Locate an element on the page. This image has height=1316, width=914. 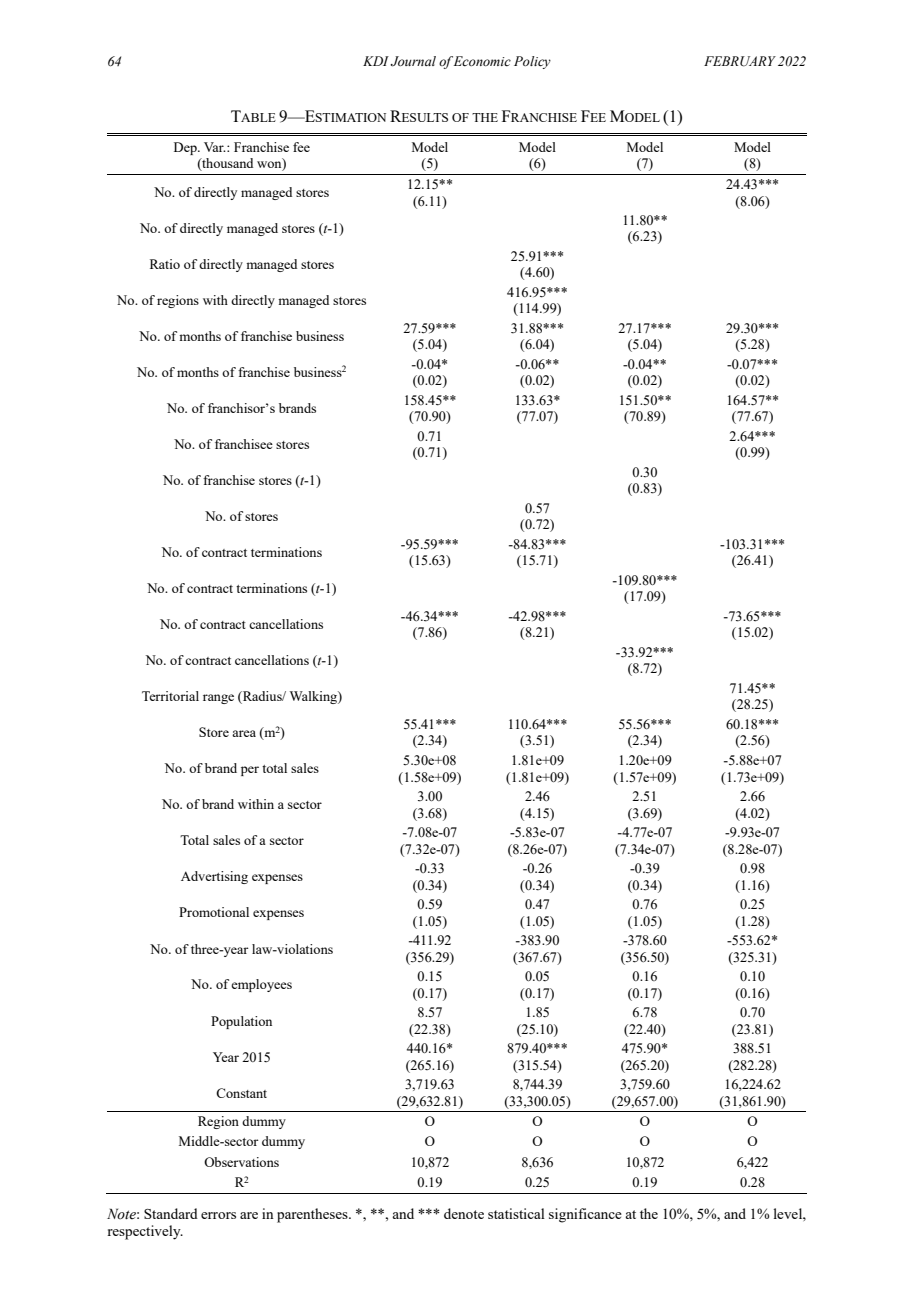
per is located at coordinates (250, 771).
